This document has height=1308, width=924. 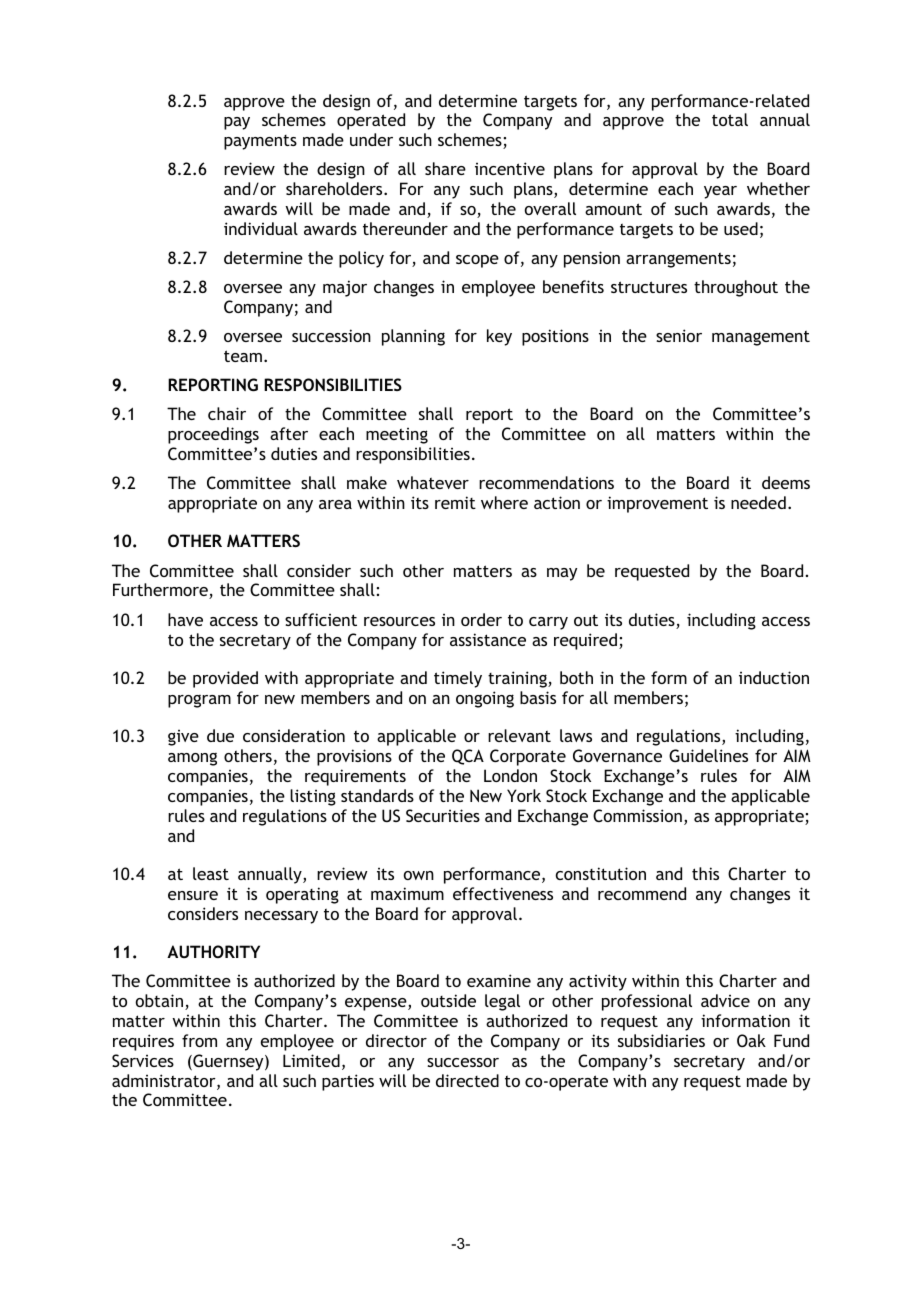 What do you see at coordinates (260, 142) in the document?
I see `payments` at bounding box center [260, 142].
